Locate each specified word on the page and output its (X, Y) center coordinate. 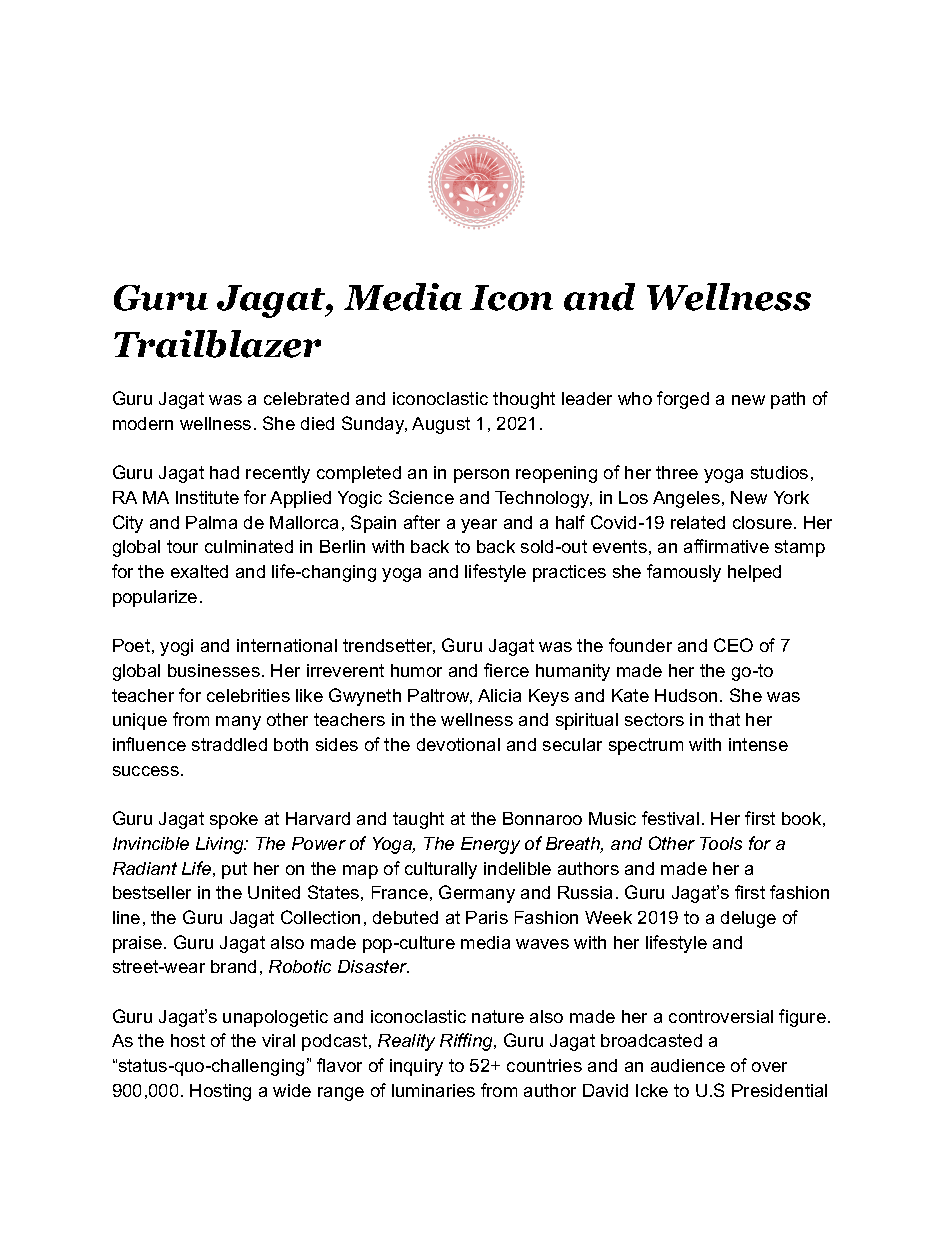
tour (182, 546)
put (234, 870)
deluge (748, 919)
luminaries (433, 1090)
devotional (458, 744)
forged (683, 400)
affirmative (726, 546)
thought (524, 400)
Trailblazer (217, 344)
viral (278, 1040)
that (724, 719)
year (479, 526)
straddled (229, 744)
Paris (487, 917)
